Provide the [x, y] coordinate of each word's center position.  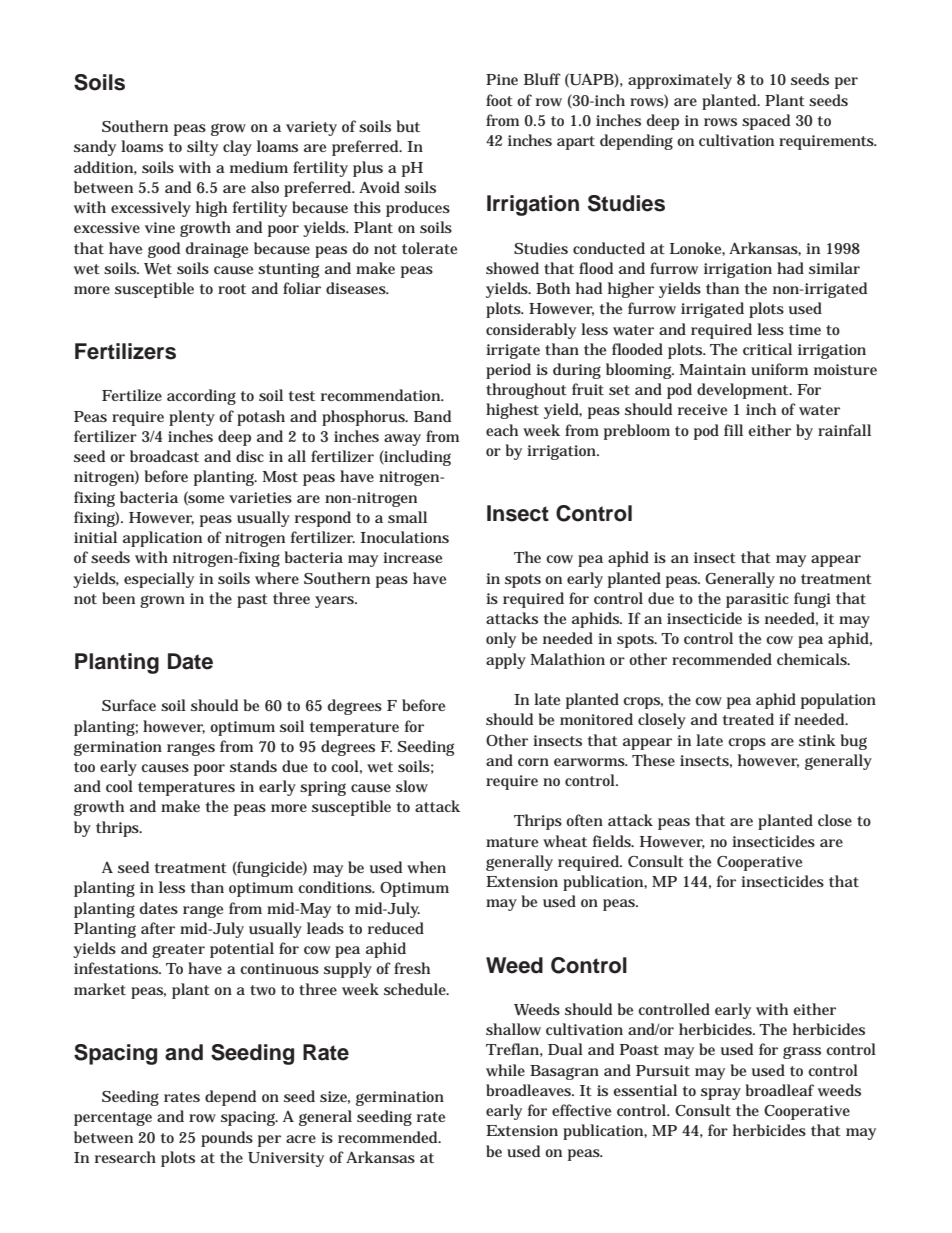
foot [499, 100]
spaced [766, 122]
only [501, 640]
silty [202, 148]
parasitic [757, 600]
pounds [227, 1139]
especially [159, 580]
